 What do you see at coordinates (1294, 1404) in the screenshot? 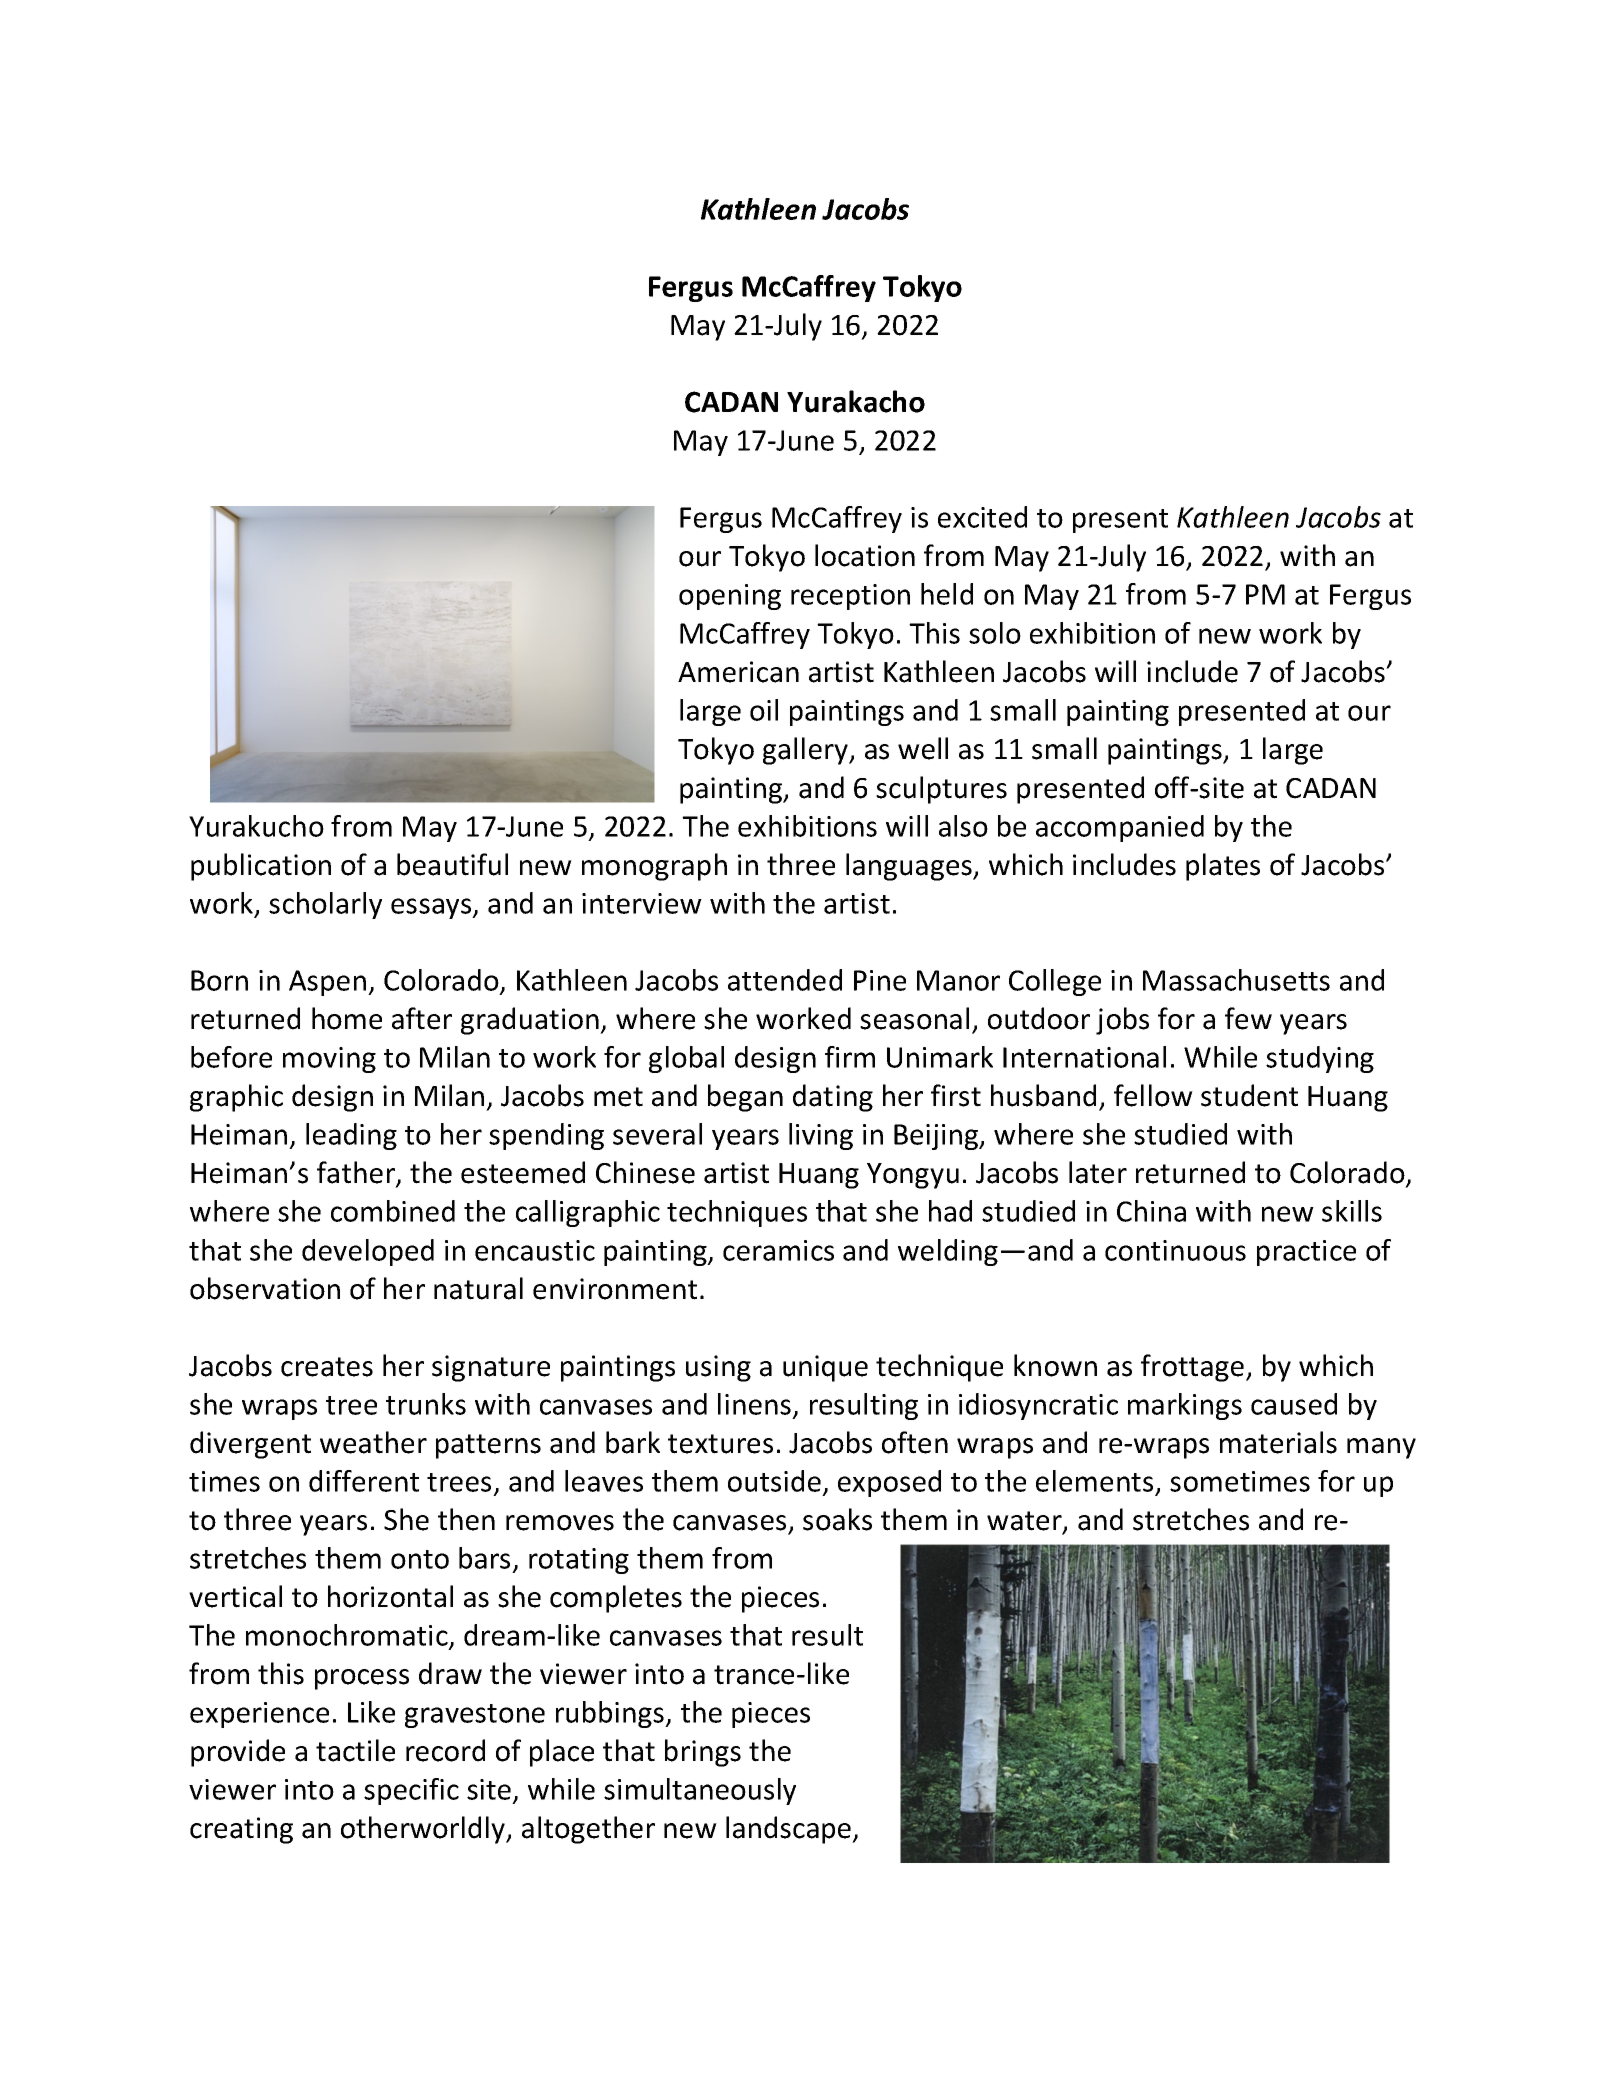
I see `caused` at bounding box center [1294, 1404].
